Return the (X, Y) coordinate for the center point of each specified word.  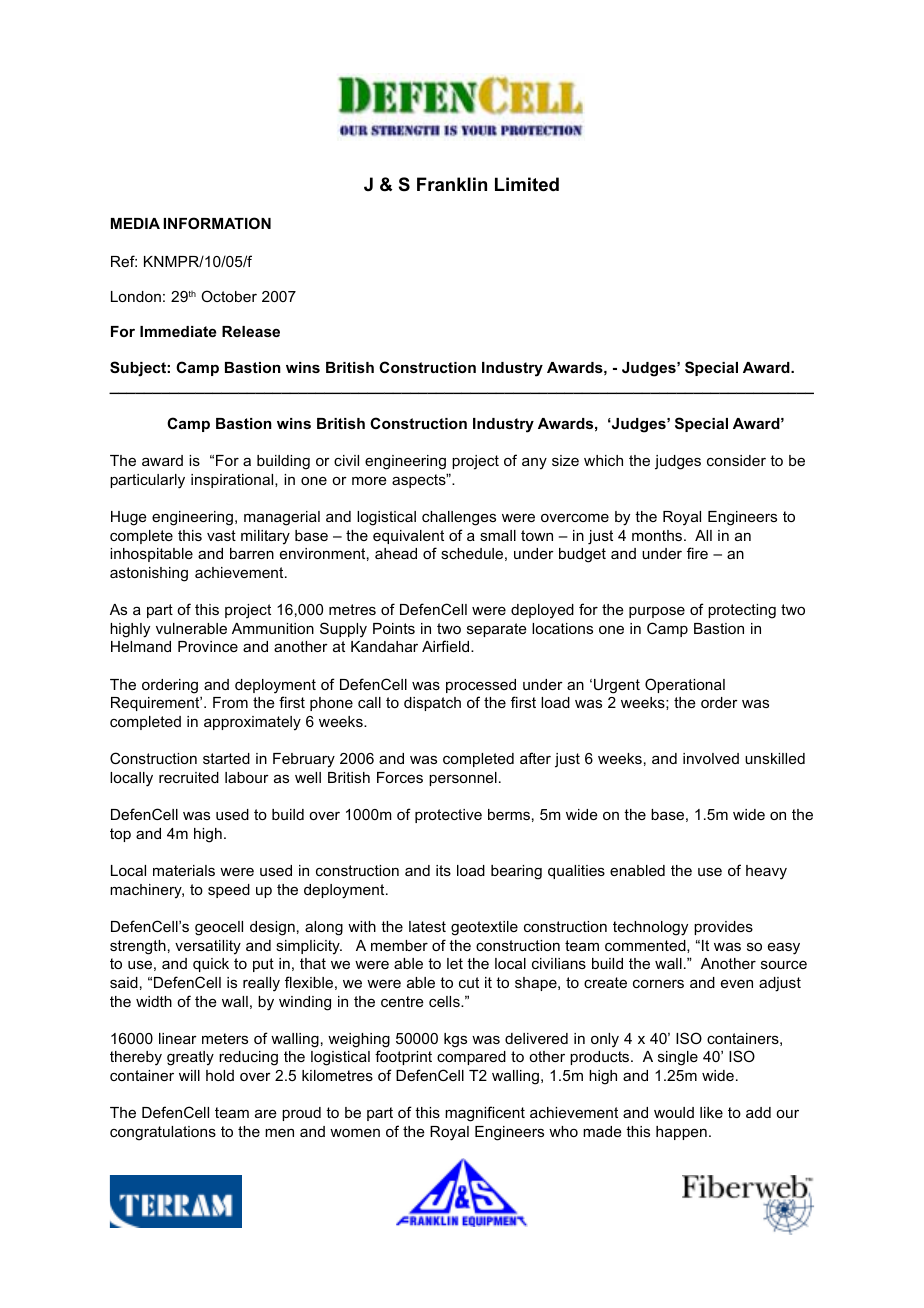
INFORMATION (217, 223)
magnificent (485, 1114)
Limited (527, 184)
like (711, 1112)
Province (208, 646)
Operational (685, 685)
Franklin (452, 184)
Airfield (447, 646)
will (189, 1075)
